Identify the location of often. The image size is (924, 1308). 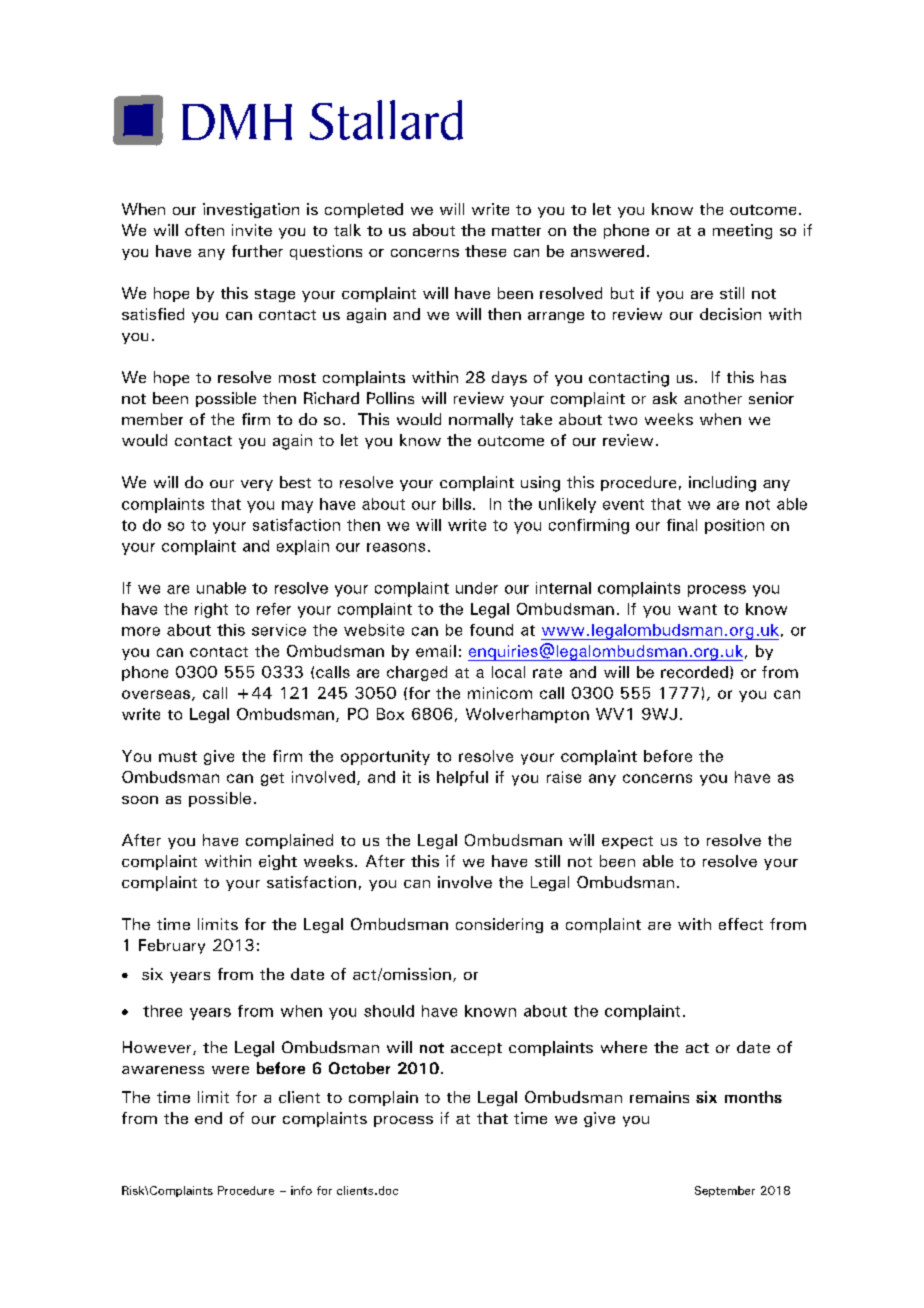
(204, 230).
